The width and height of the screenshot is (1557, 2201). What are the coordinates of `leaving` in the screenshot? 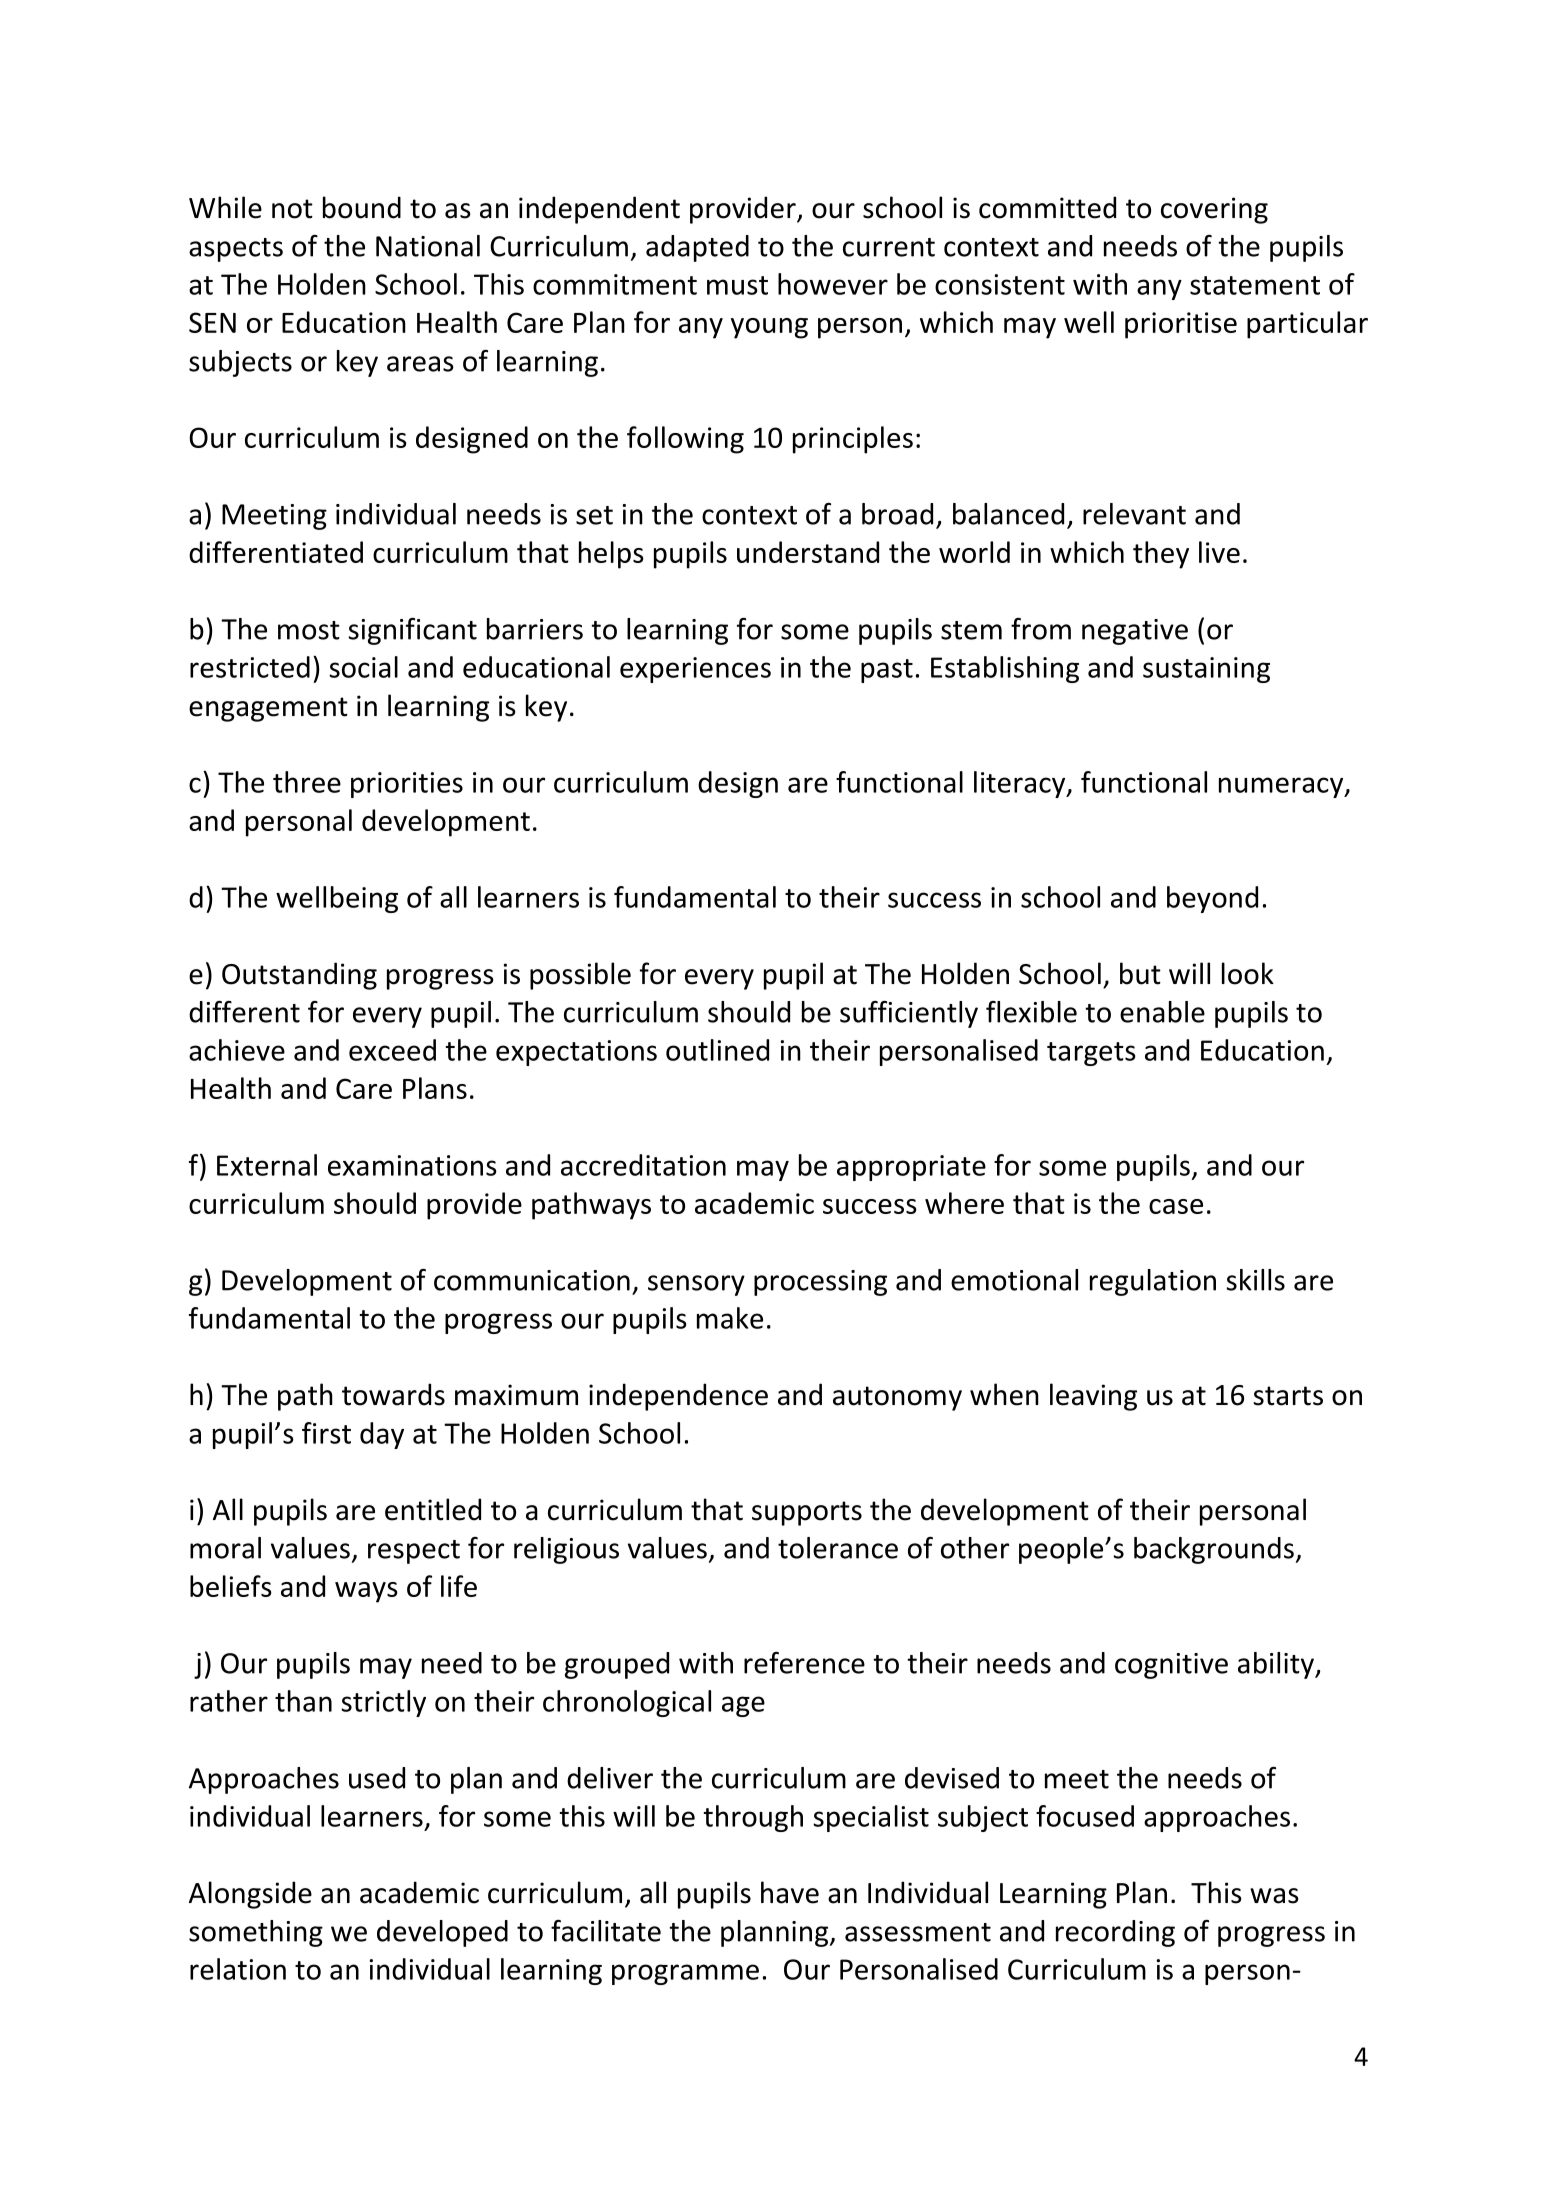 It's located at (1093, 1397).
